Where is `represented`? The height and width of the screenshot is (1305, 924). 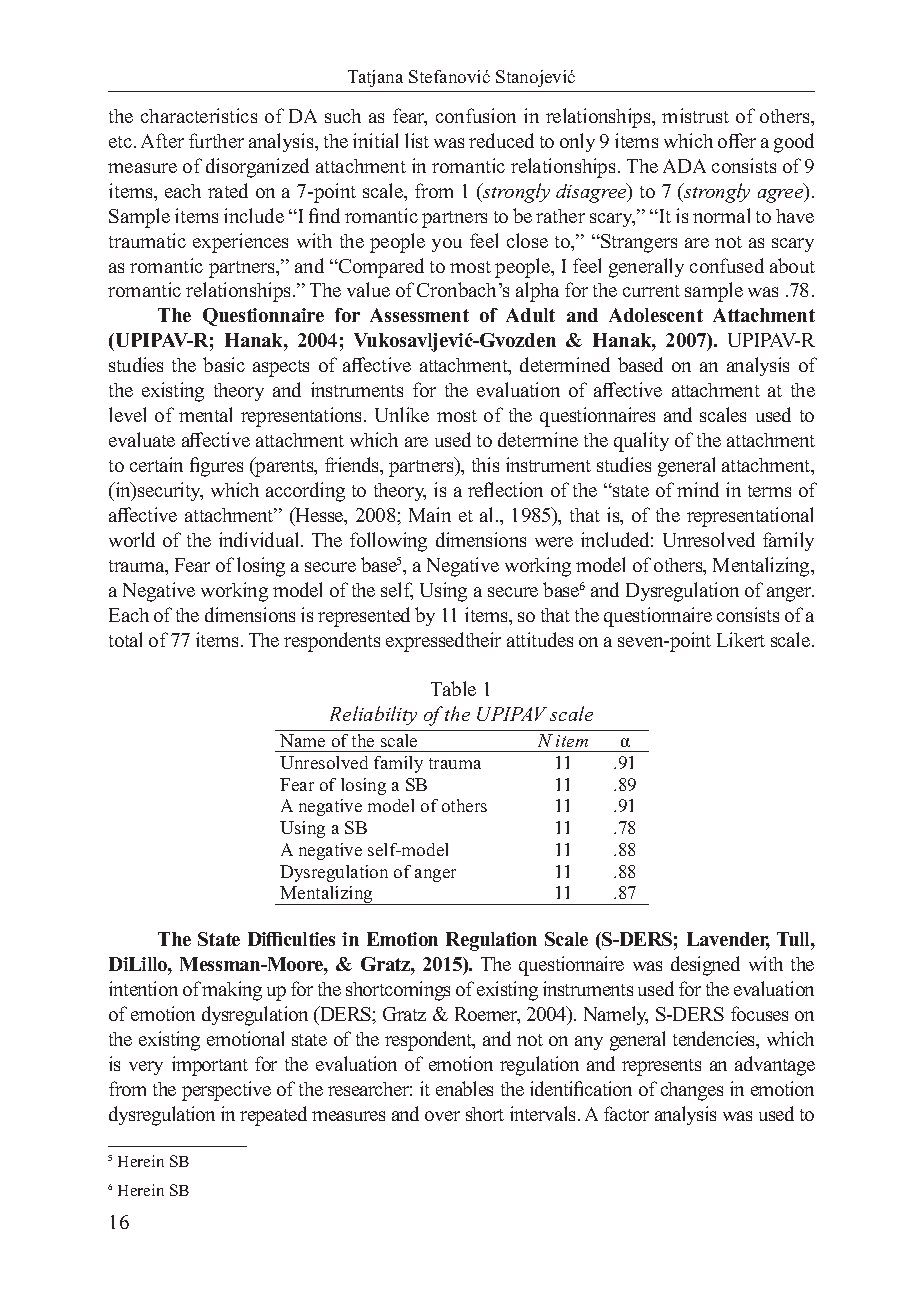 represented is located at coordinates (364, 617).
